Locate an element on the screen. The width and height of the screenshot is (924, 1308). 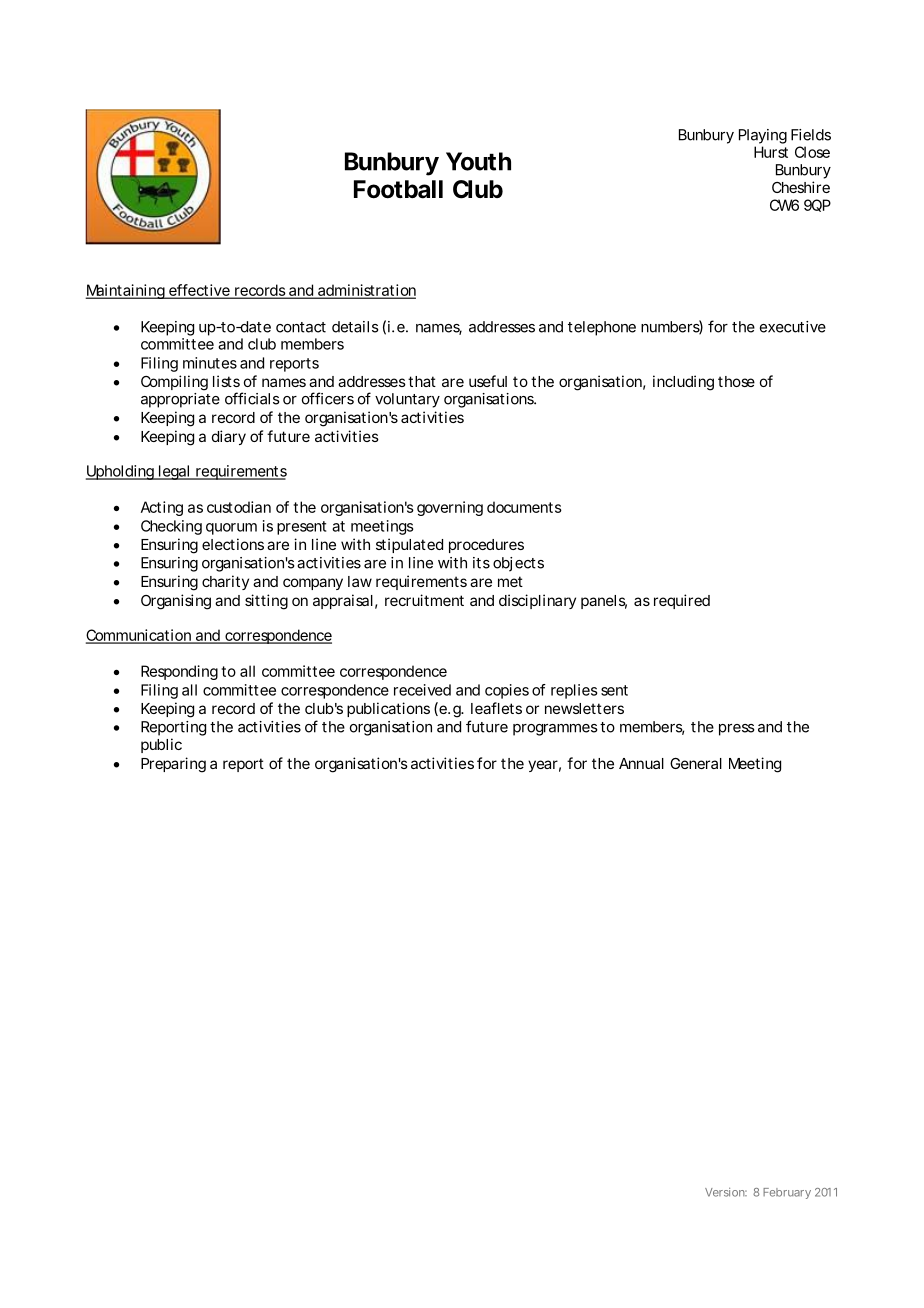
effective is located at coordinates (199, 291).
